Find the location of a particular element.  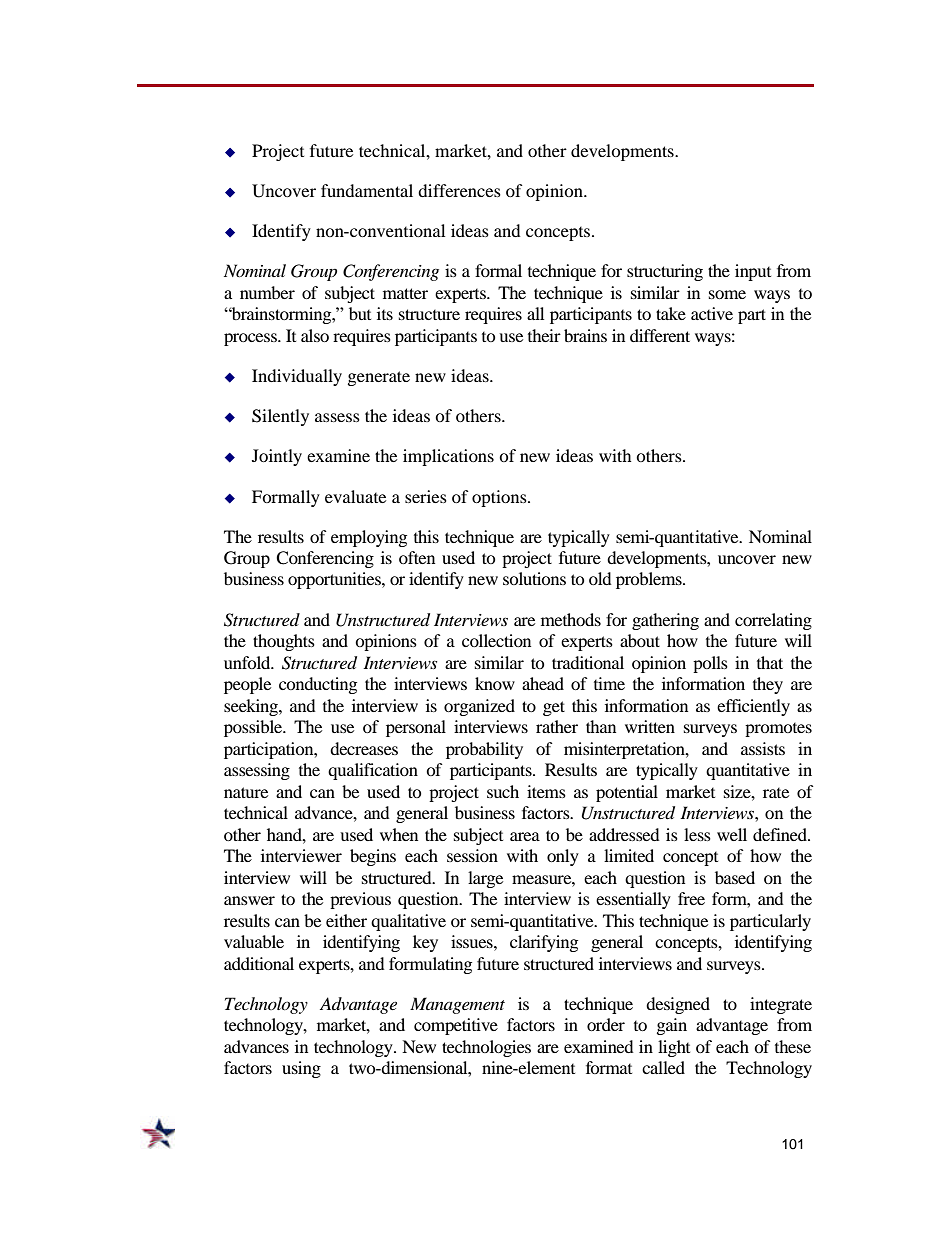

fundamental is located at coordinates (367, 190).
